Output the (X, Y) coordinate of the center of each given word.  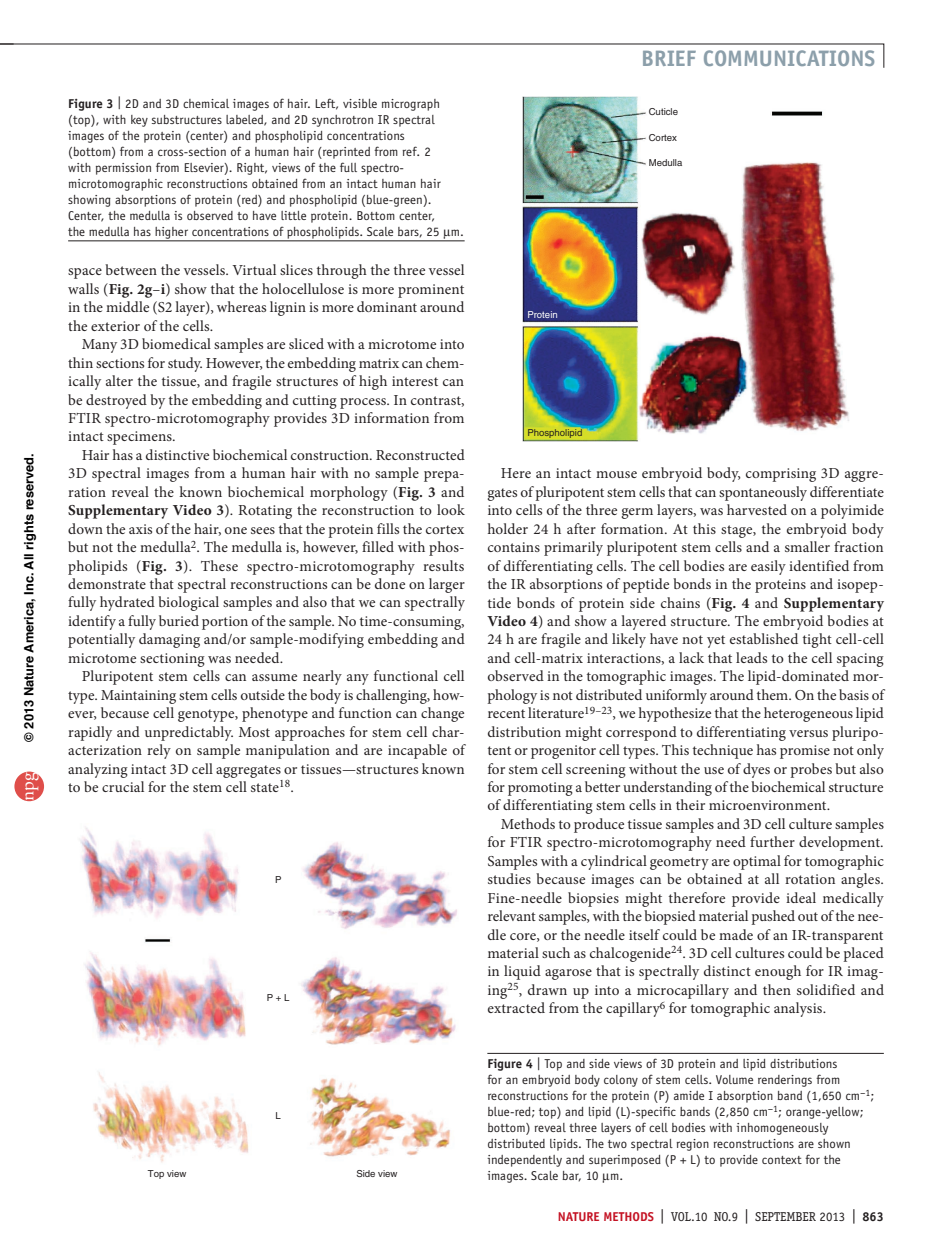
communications (789, 58)
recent (506, 713)
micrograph (410, 105)
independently (524, 1161)
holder (508, 528)
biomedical (176, 343)
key (139, 121)
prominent (431, 291)
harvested (757, 509)
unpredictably (189, 733)
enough (778, 972)
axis (140, 529)
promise (805, 752)
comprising (781, 475)
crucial (123, 786)
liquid (522, 972)
